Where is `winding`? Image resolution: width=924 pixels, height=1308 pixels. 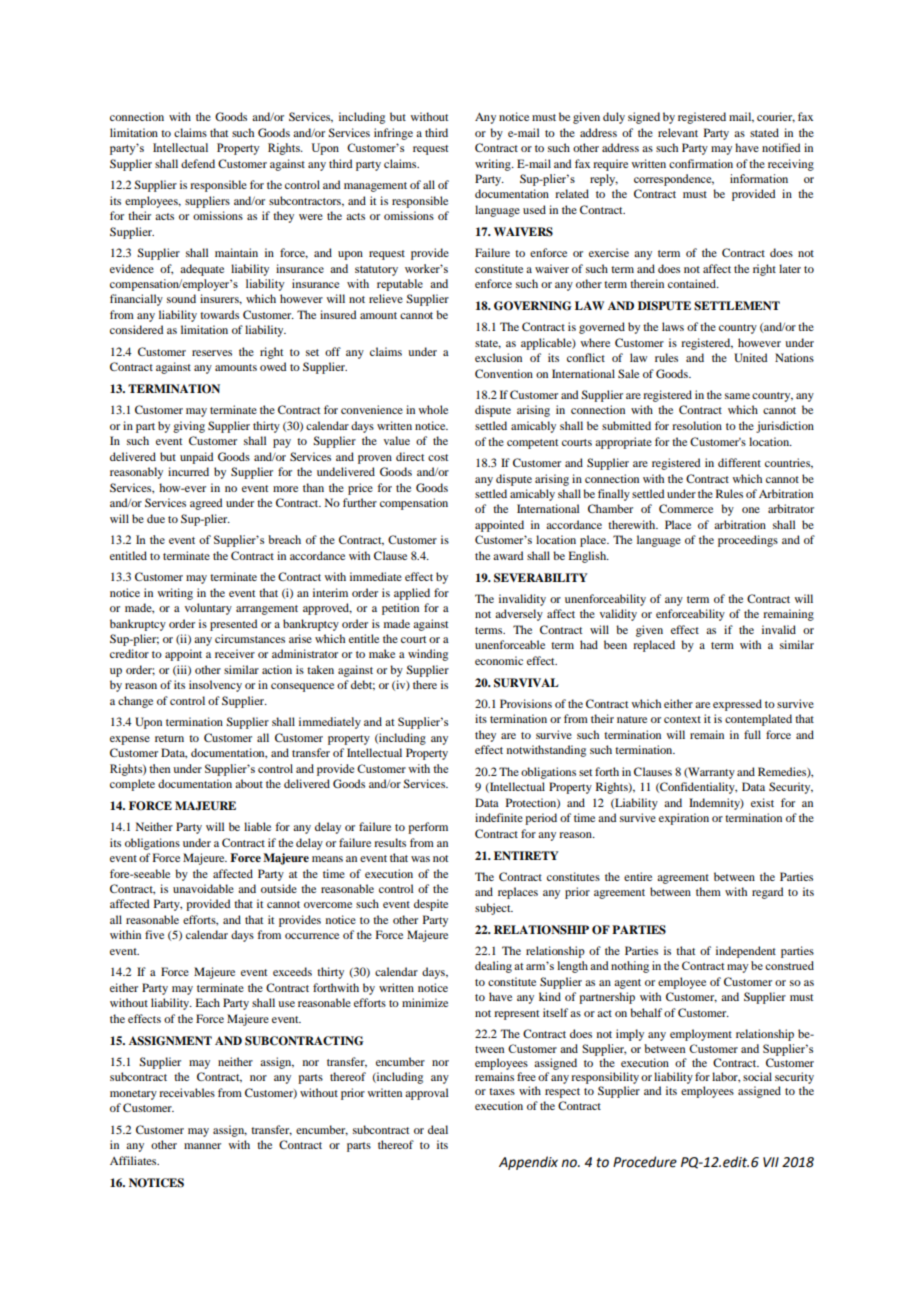
winding is located at coordinates (428, 655).
